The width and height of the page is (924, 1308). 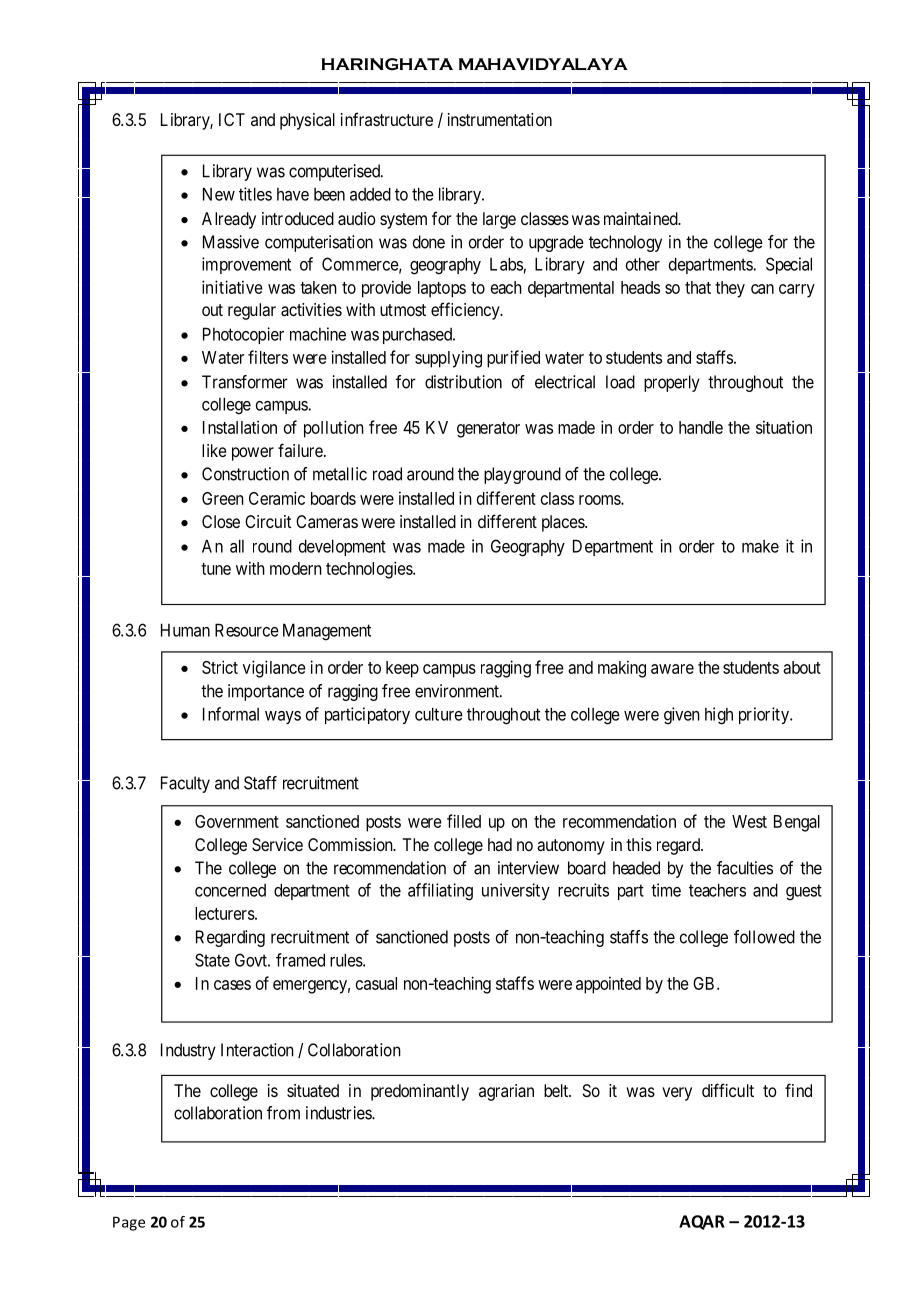 What do you see at coordinates (672, 669) in the page?
I see `aware` at bounding box center [672, 669].
